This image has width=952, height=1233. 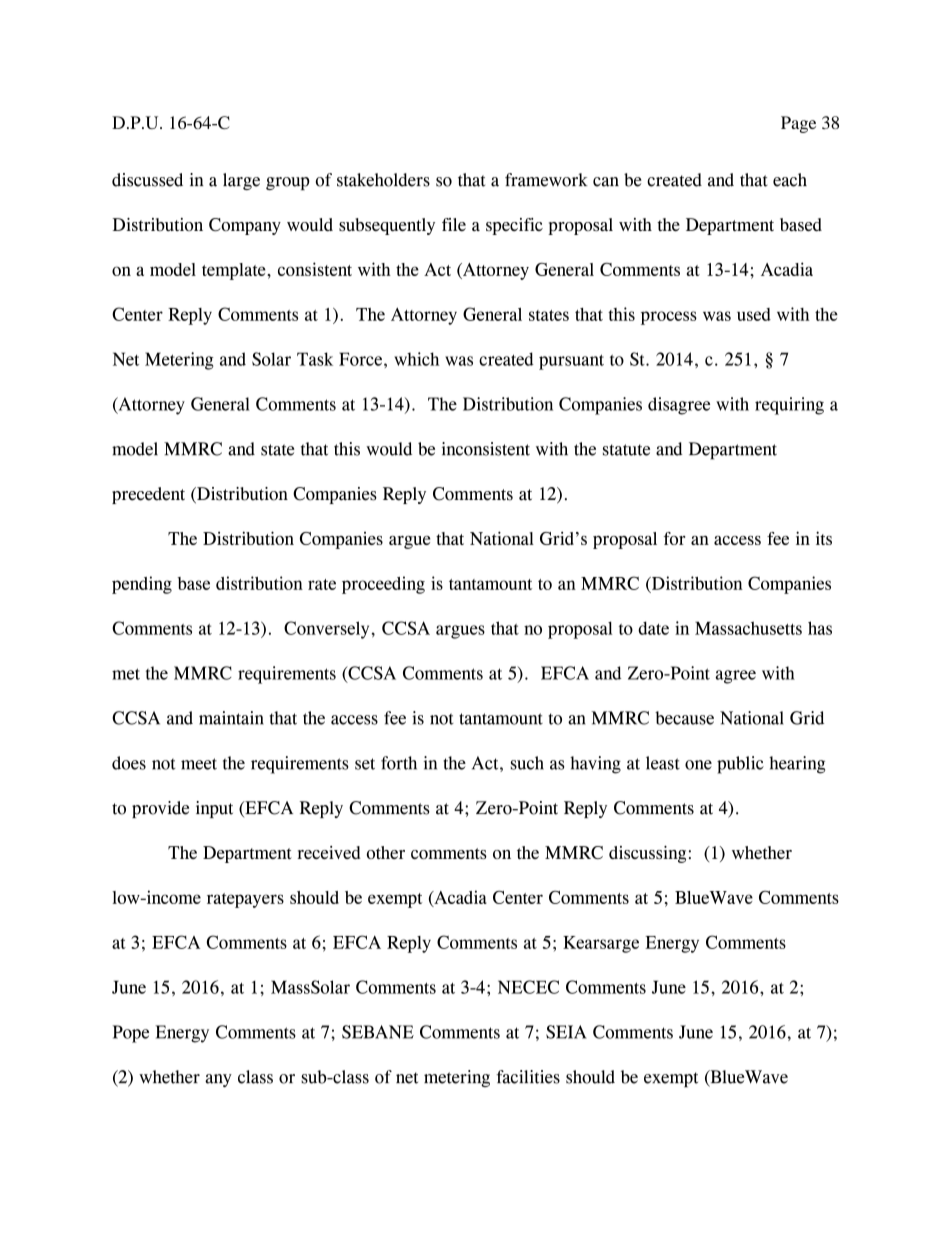 I want to click on requiring, so click(x=789, y=406).
